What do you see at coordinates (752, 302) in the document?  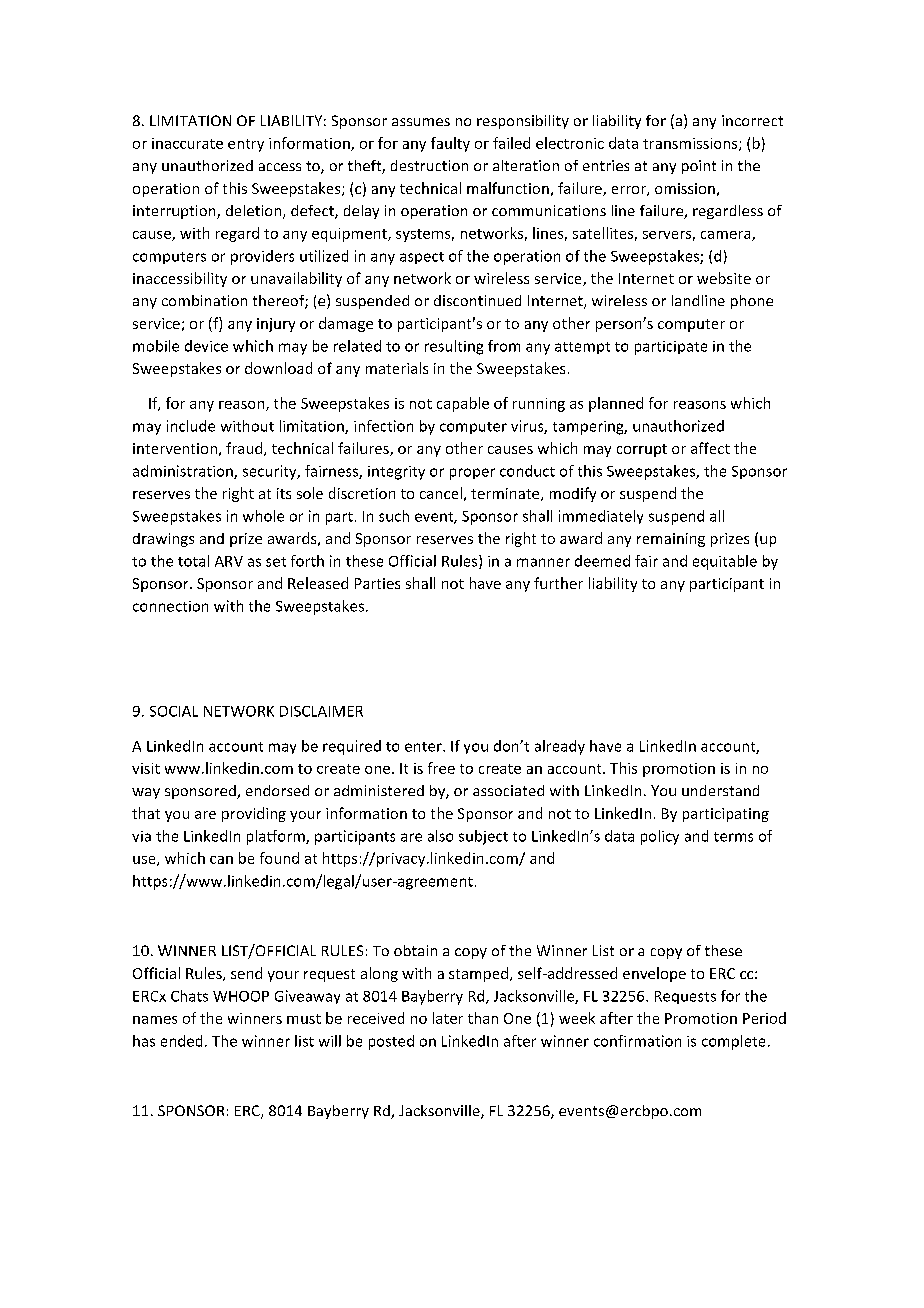 I see `phone` at bounding box center [752, 302].
